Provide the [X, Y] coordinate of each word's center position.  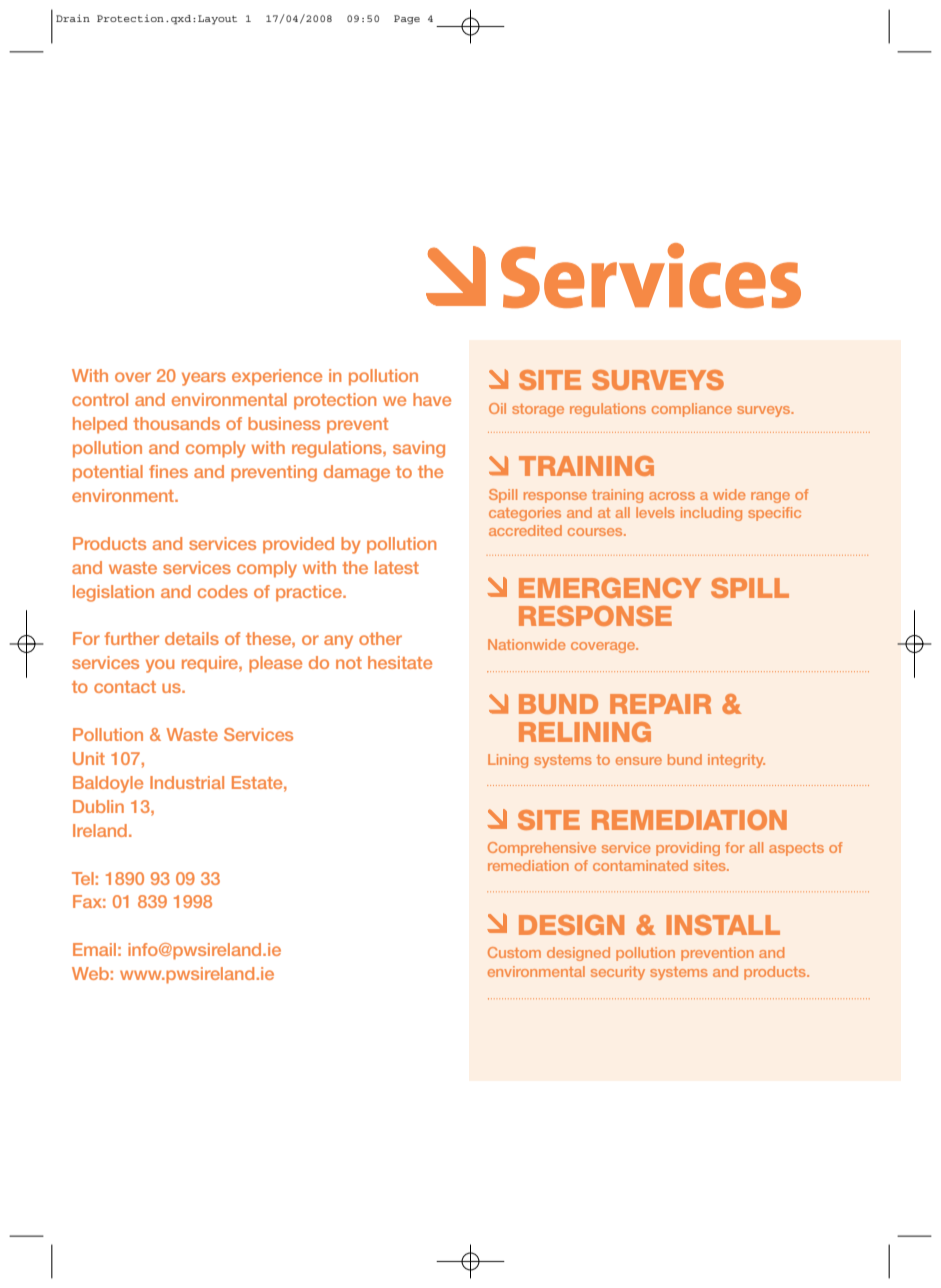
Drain [73, 18]
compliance [692, 410]
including [711, 514]
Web [90, 973]
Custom [514, 952]
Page [407, 19]
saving [419, 449]
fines [168, 471]
